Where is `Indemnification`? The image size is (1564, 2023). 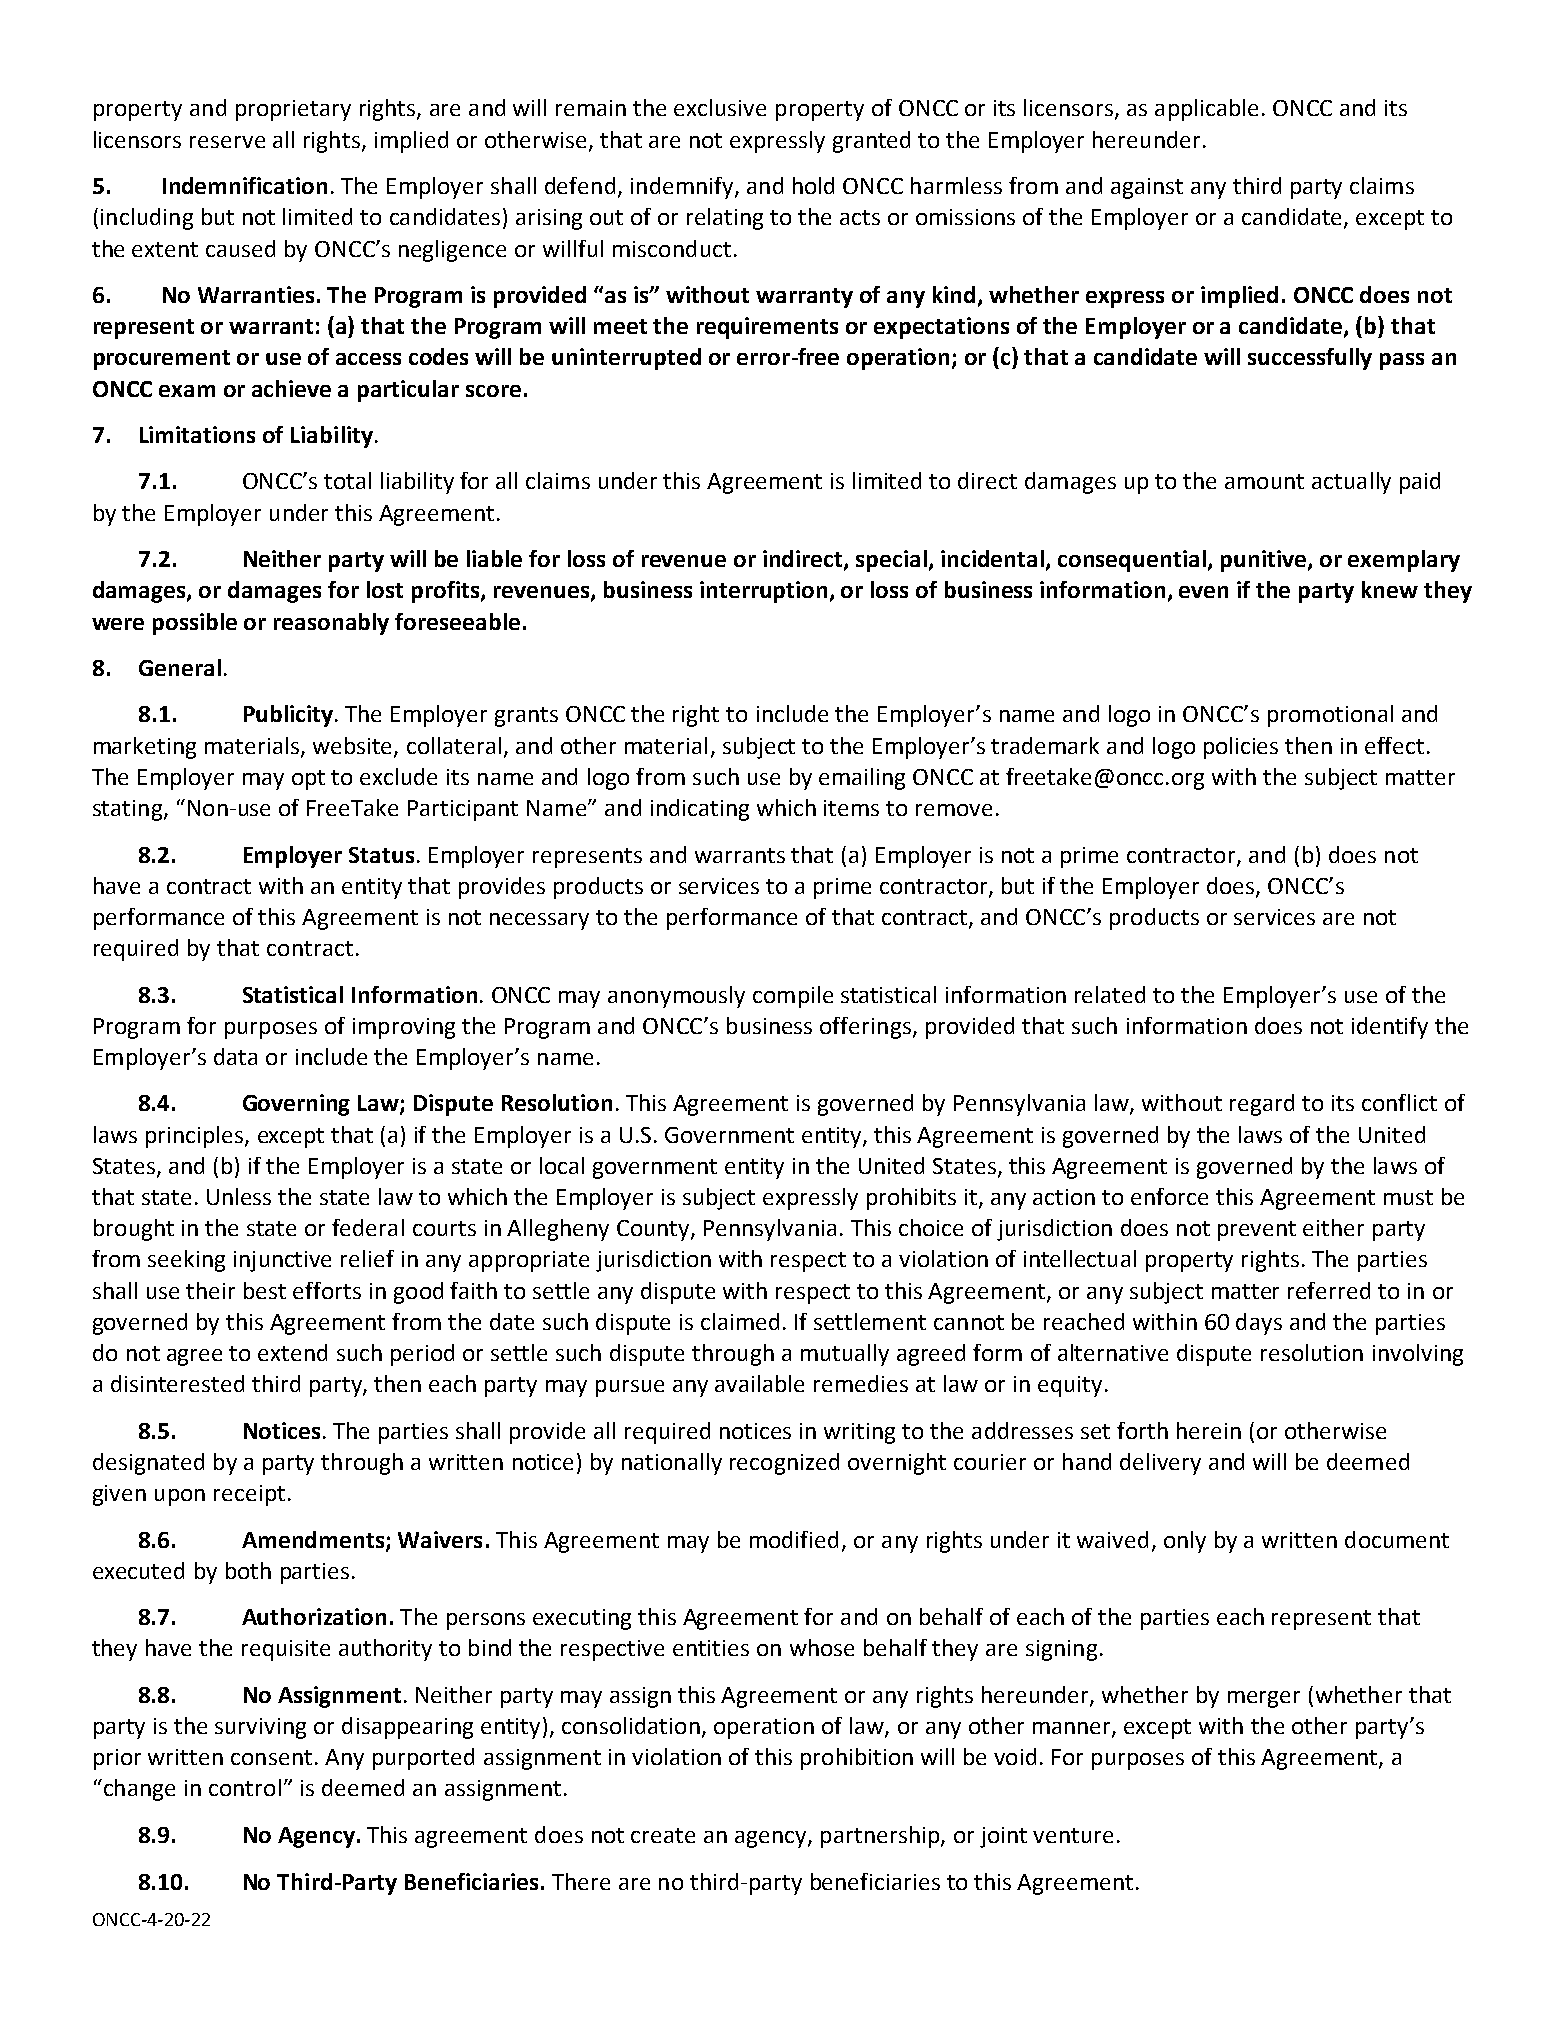 Indemnification is located at coordinates (245, 185).
